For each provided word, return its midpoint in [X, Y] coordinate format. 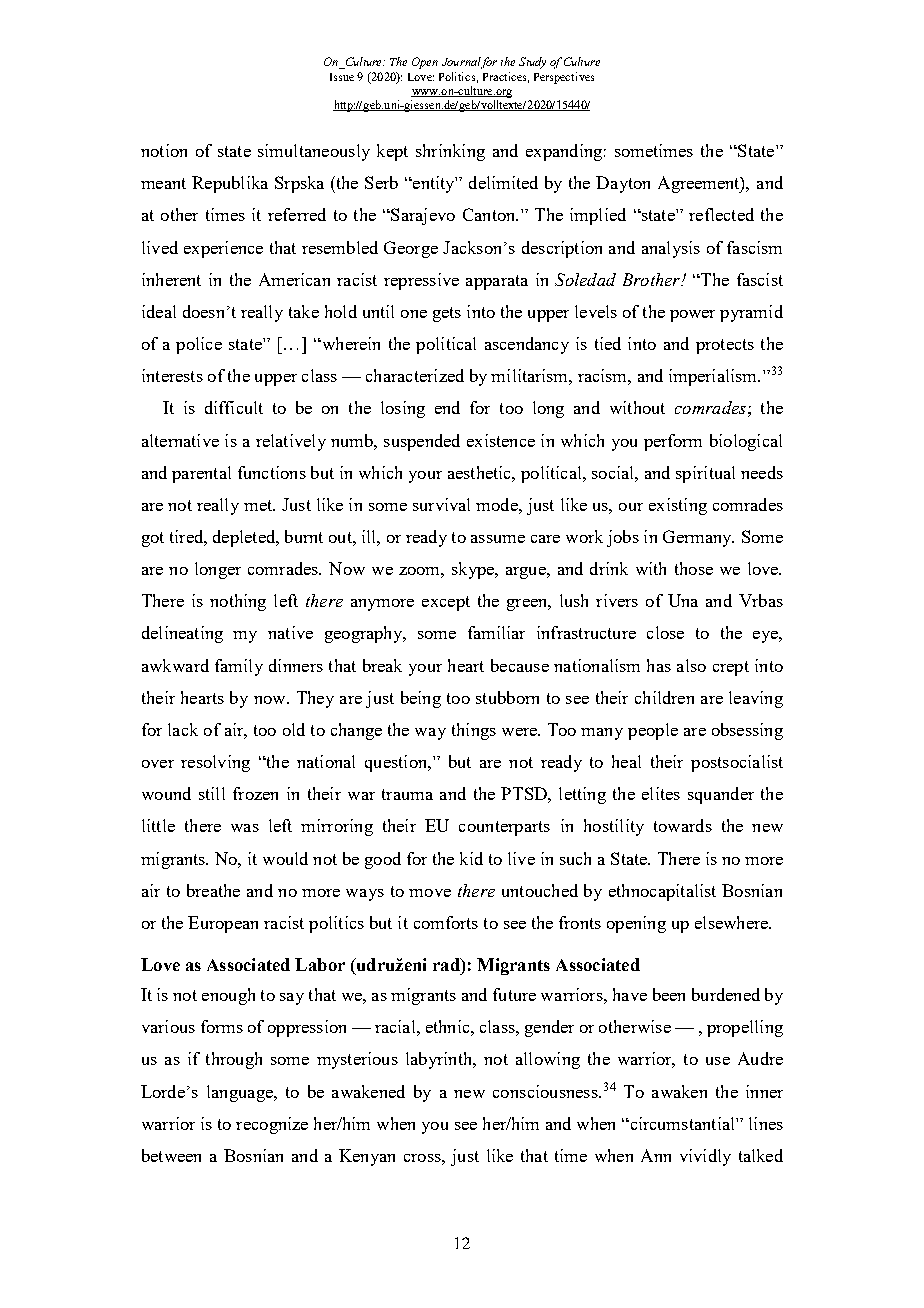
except [446, 603]
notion [164, 150]
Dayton [623, 184]
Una [683, 600]
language [241, 1093]
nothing [238, 602]
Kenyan [367, 1157]
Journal [462, 63]
